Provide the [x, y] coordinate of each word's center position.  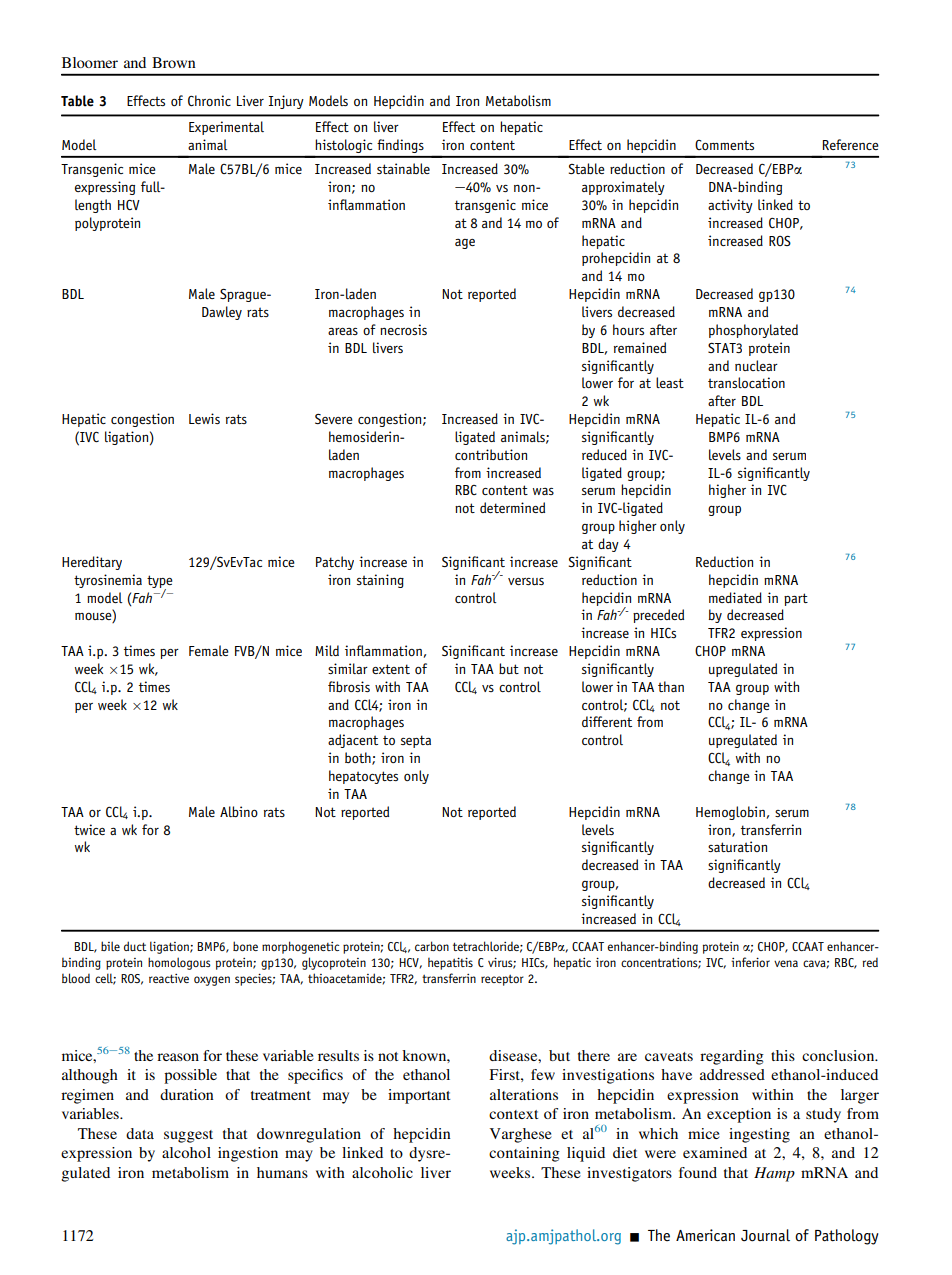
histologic [344, 146]
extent [391, 669]
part [796, 599]
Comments [724, 145]
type [160, 582]
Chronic [209, 101]
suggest [188, 1136]
